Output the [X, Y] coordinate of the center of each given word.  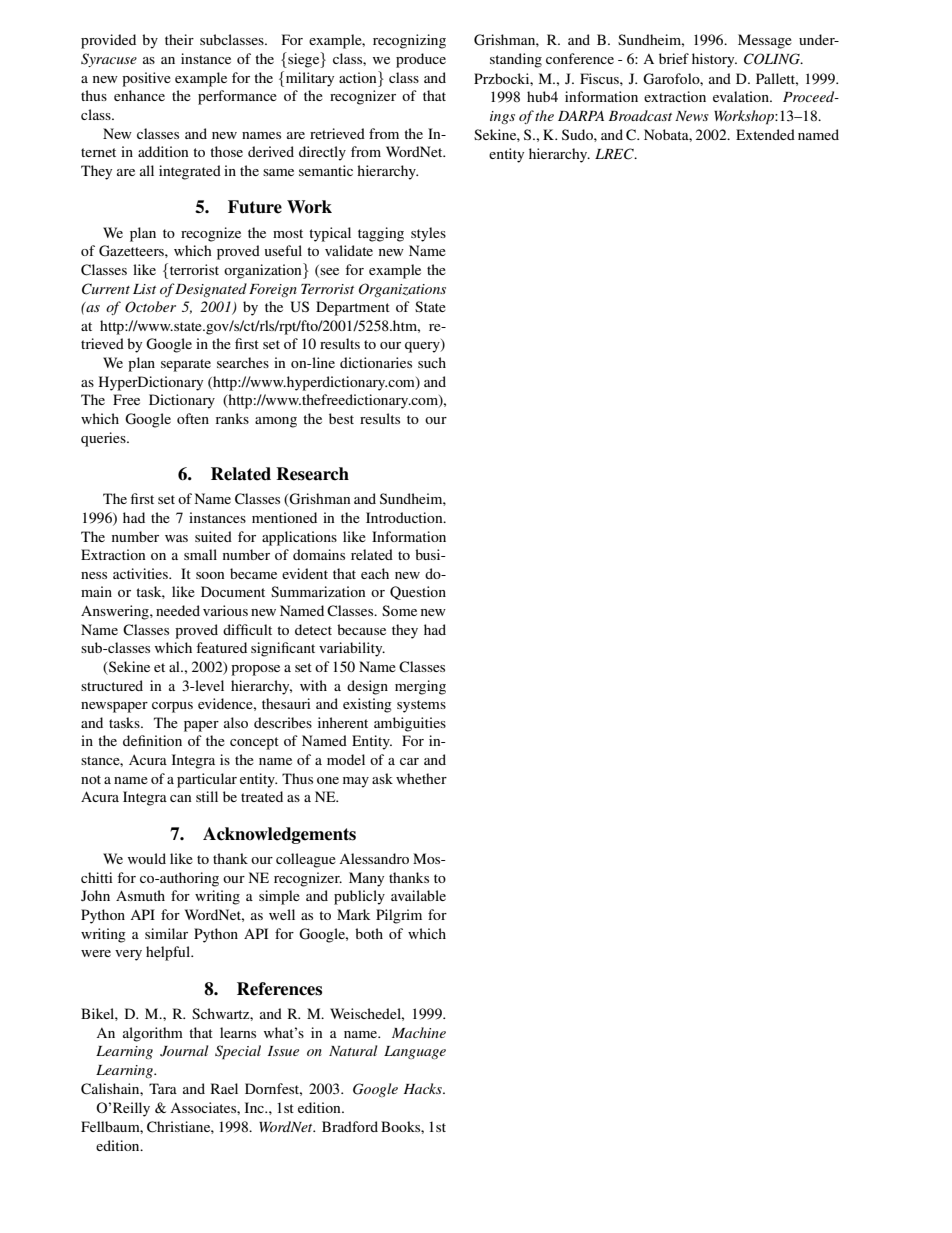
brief [674, 58]
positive [146, 79]
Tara [163, 1088]
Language [415, 1052]
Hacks [424, 1088]
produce [421, 60]
